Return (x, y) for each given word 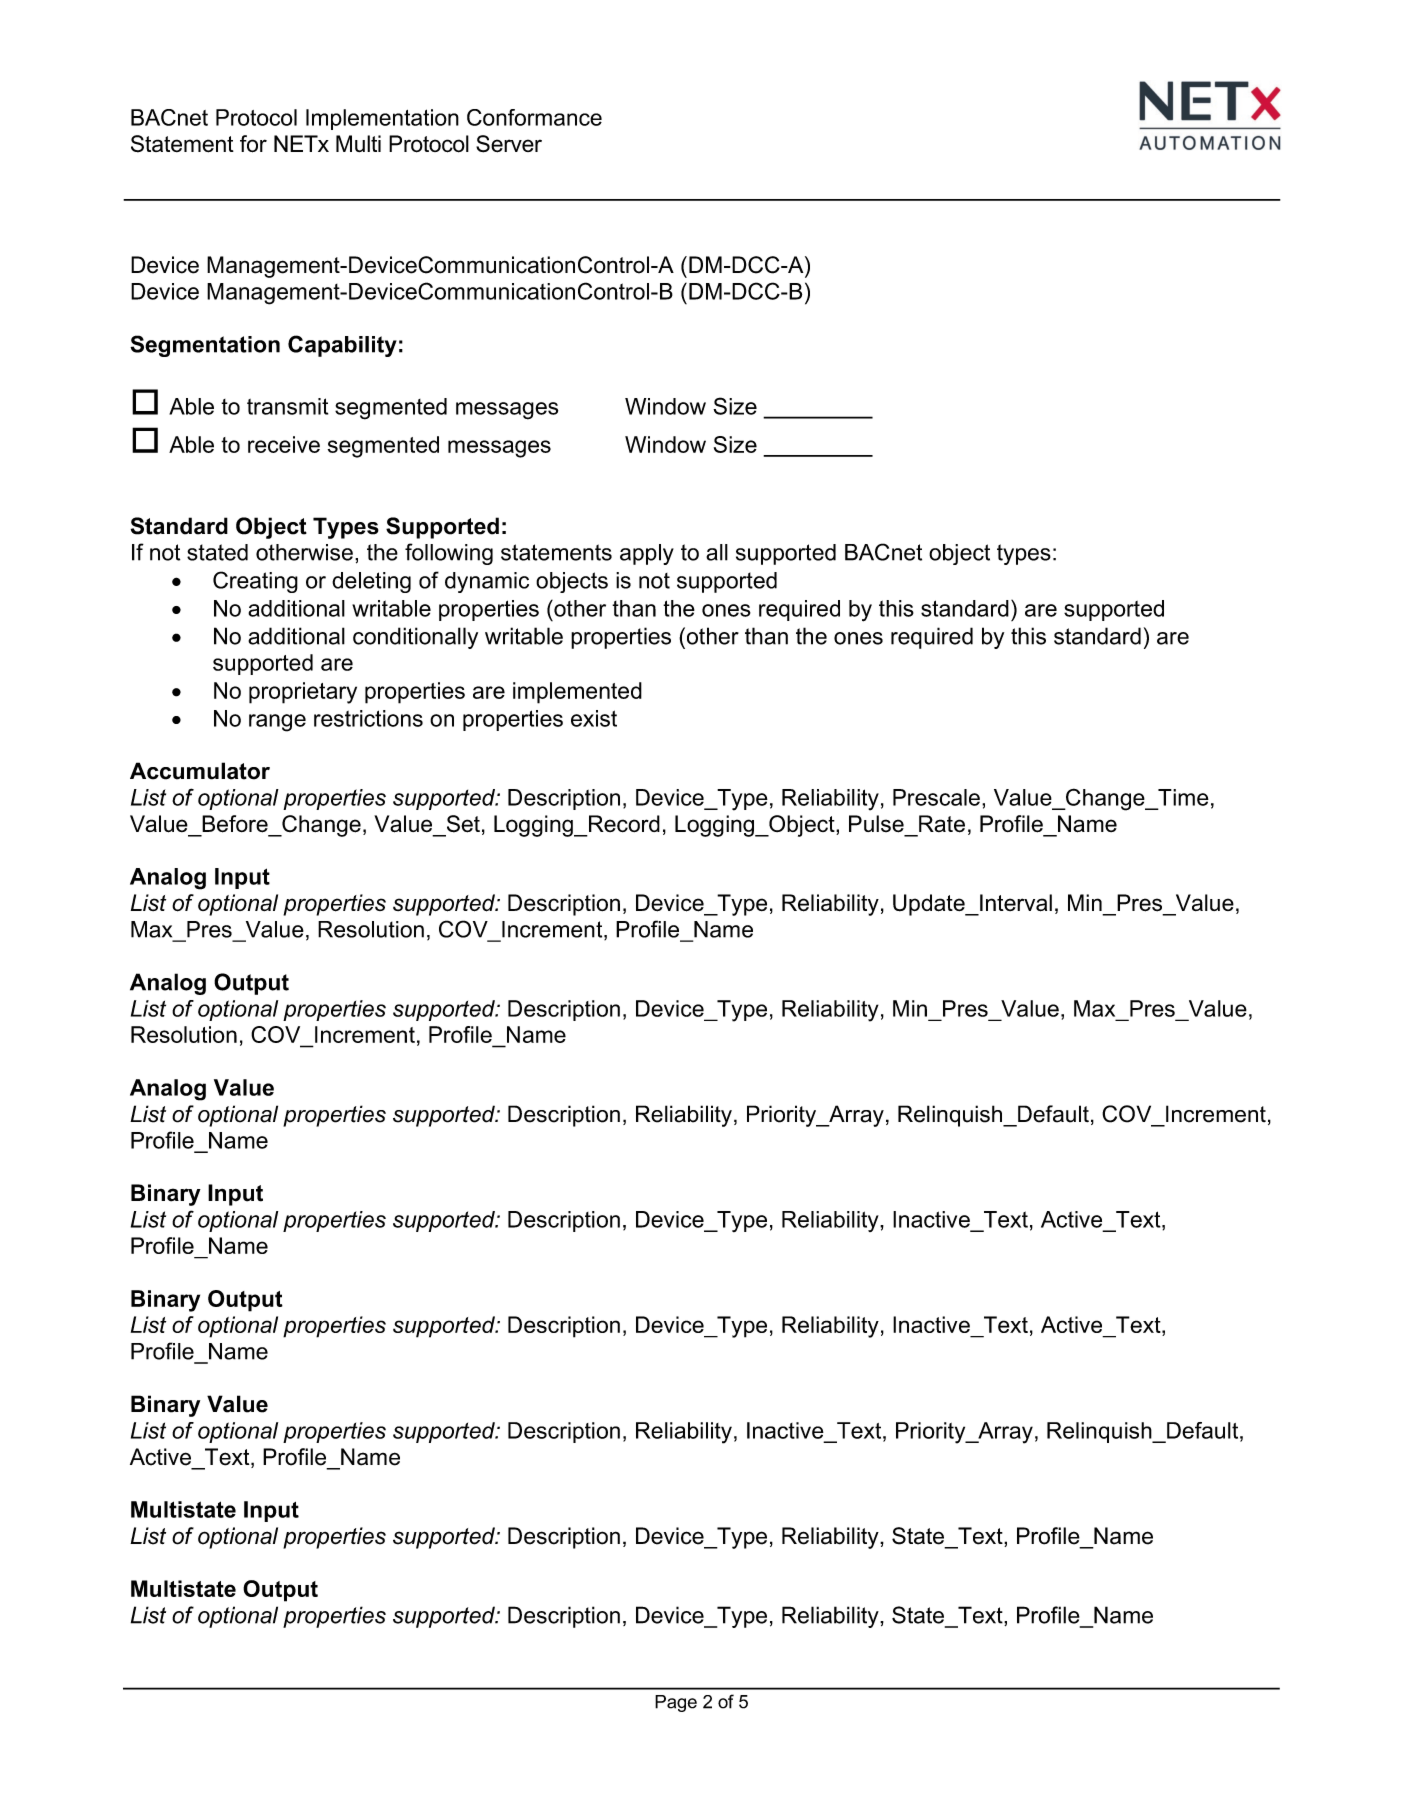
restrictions (368, 718)
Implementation (382, 119)
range (277, 723)
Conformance (534, 117)
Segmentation (205, 346)
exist (594, 718)
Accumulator (200, 771)
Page (676, 1703)
